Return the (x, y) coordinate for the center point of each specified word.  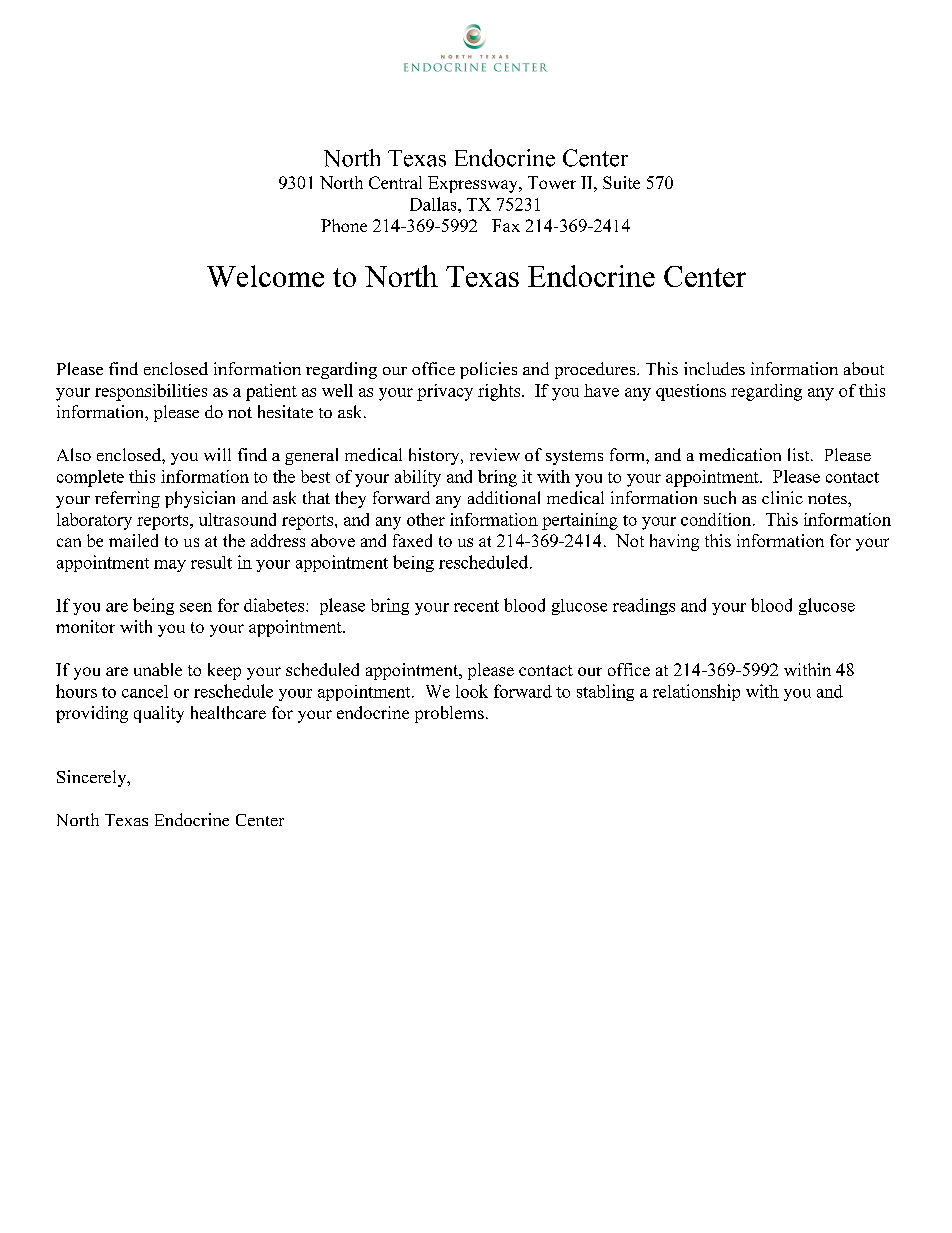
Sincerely (93, 778)
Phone (344, 225)
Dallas (434, 204)
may (170, 566)
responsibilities (151, 392)
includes (714, 368)
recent (476, 606)
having (674, 542)
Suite (621, 182)
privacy (445, 392)
